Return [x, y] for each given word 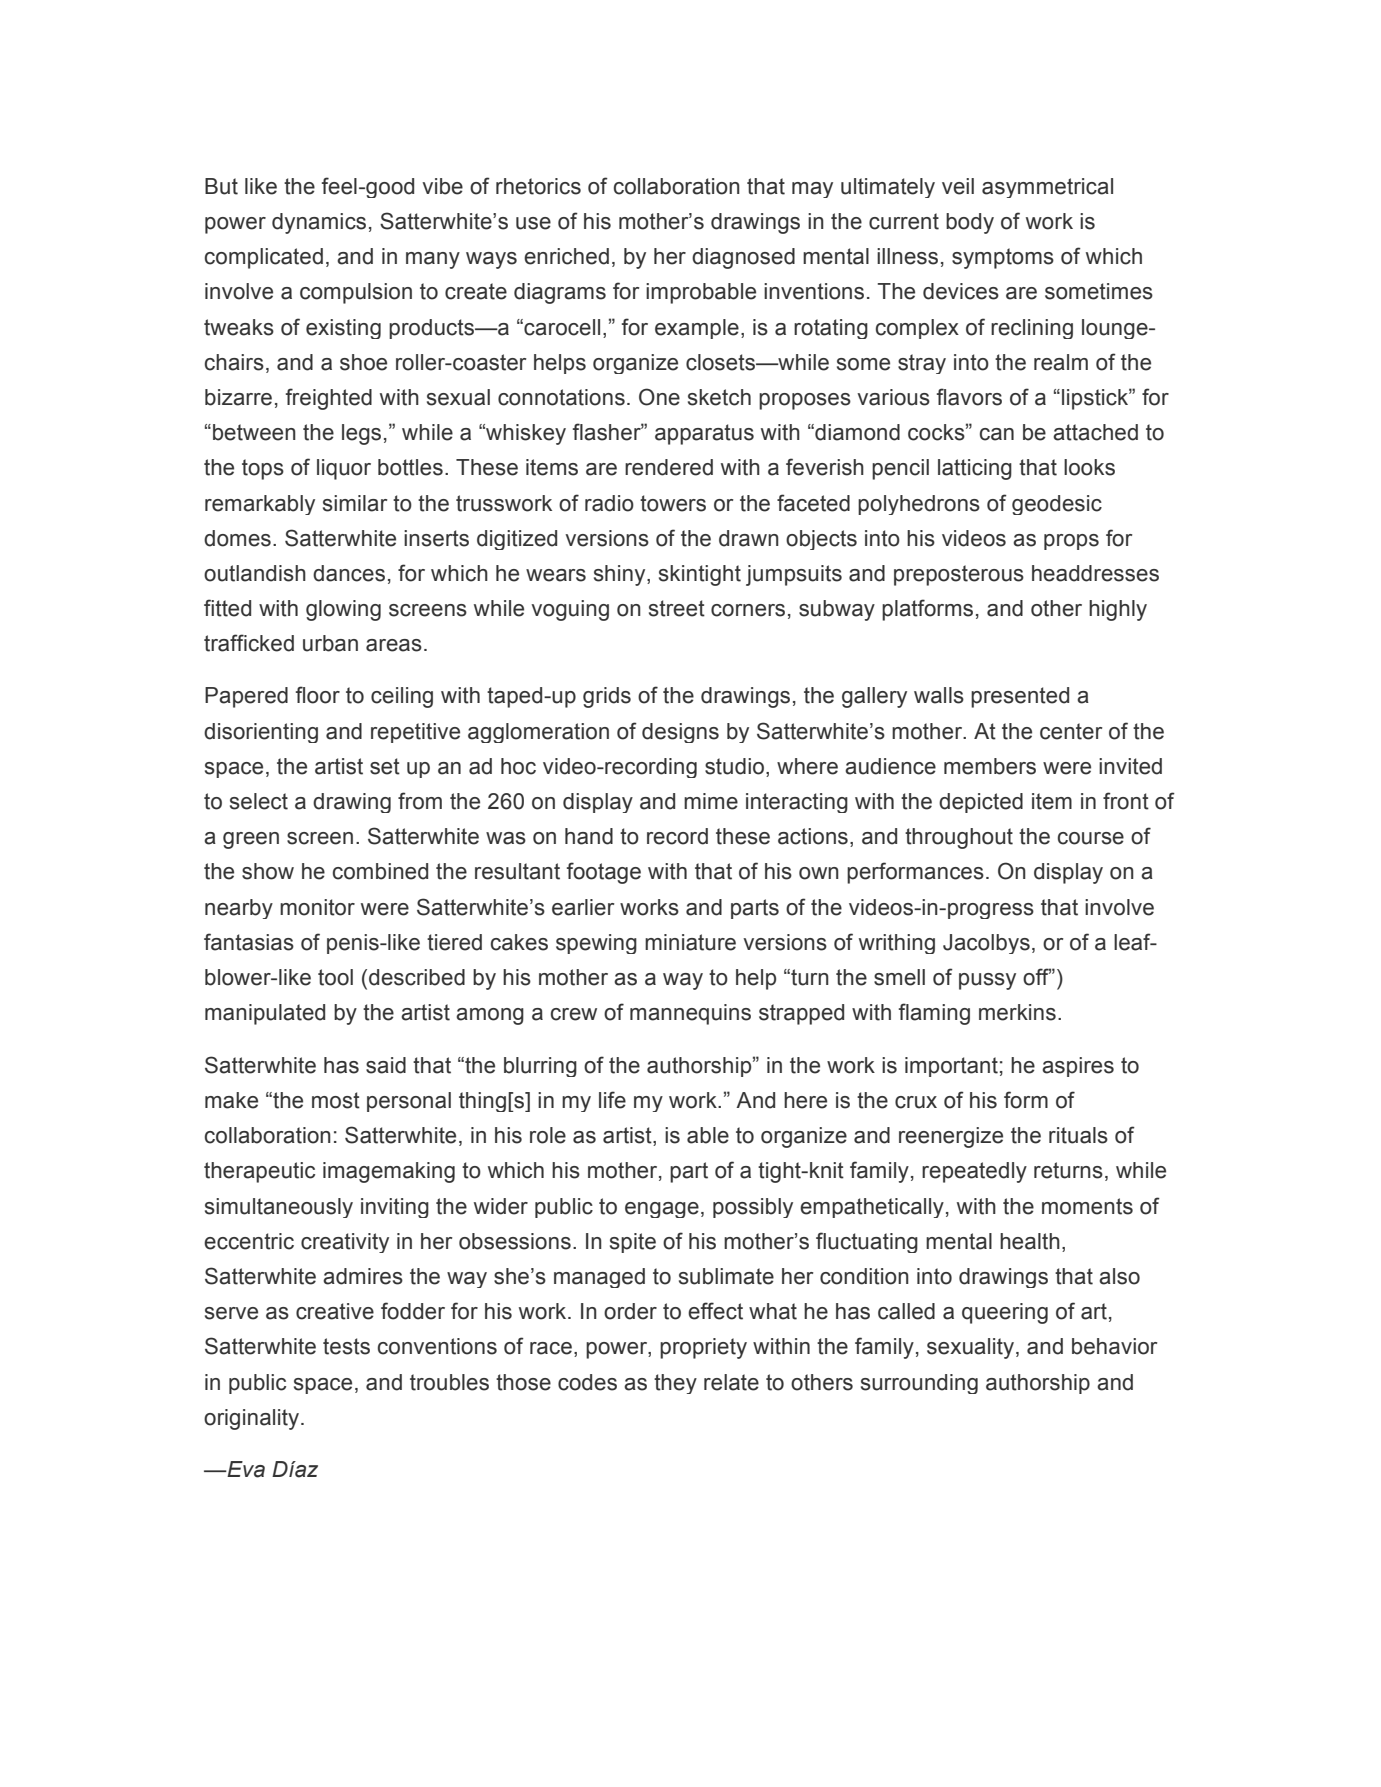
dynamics [319, 223]
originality [253, 1419]
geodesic [1057, 505]
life [612, 1100]
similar [355, 503]
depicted [981, 803]
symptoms [1003, 258]
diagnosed [743, 258]
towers [673, 503]
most [336, 1100]
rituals [1078, 1135]
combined [380, 871]
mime [711, 801]
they [675, 1384]
